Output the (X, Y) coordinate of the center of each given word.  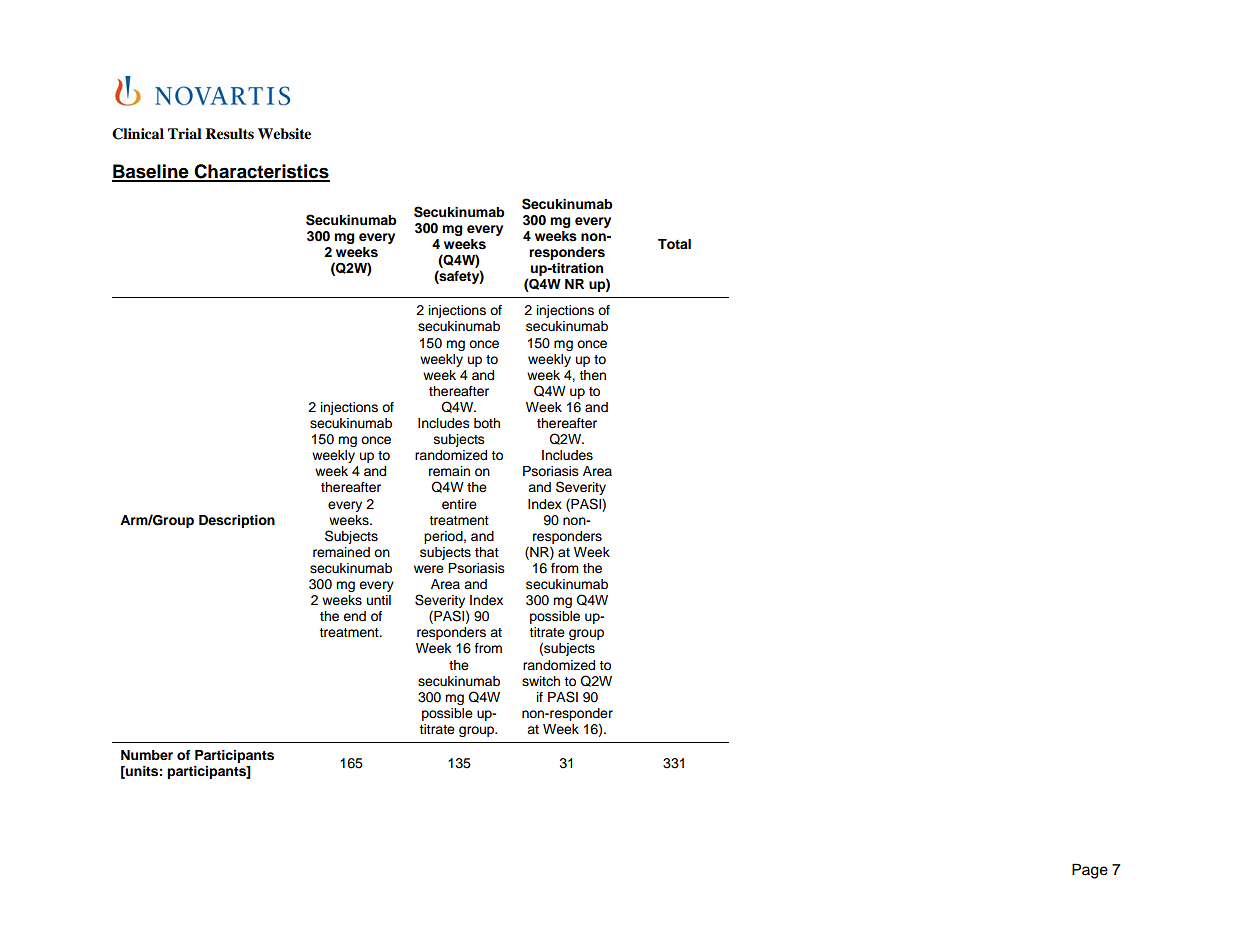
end (354, 616)
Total (674, 244)
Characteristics (261, 172)
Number (147, 755)
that (487, 552)
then (592, 375)
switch (541, 681)
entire (459, 504)
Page (1090, 871)
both (487, 423)
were (429, 569)
